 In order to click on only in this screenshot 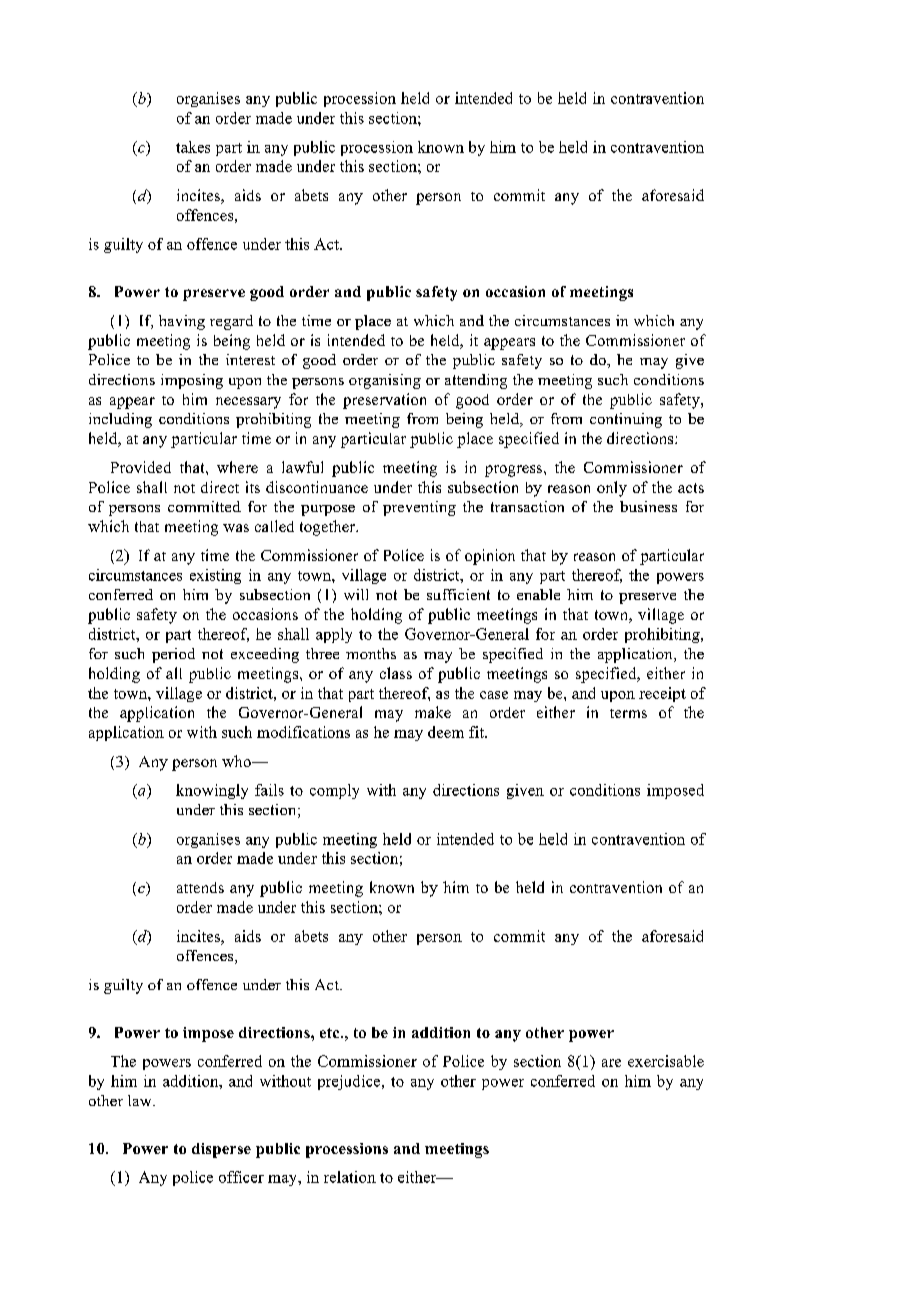, I will do `click(612, 489)`.
